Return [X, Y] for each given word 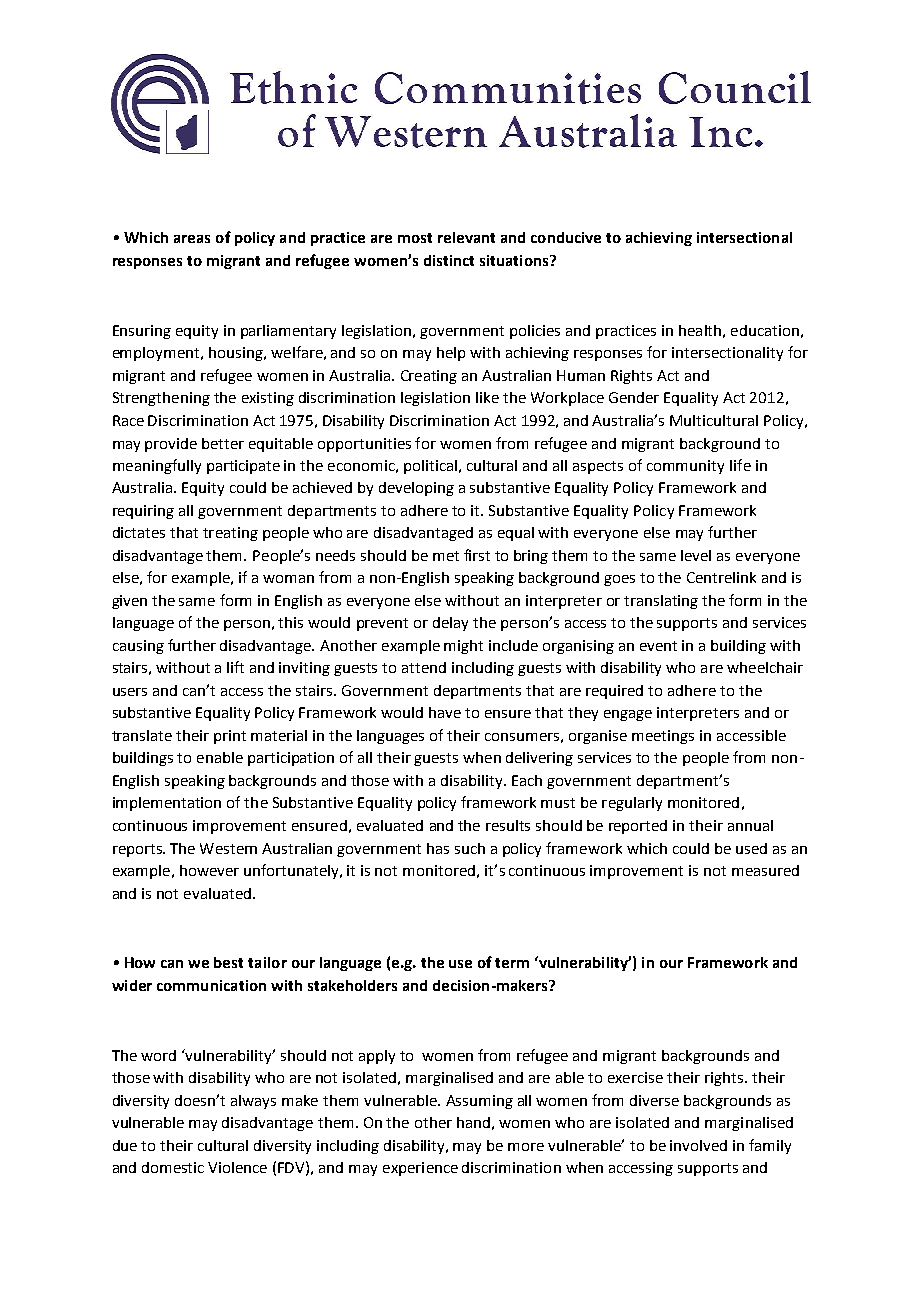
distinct [449, 260]
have [445, 712]
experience [420, 1169]
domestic [173, 1167]
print [230, 737]
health [700, 330]
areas [192, 239]
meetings [663, 737]
